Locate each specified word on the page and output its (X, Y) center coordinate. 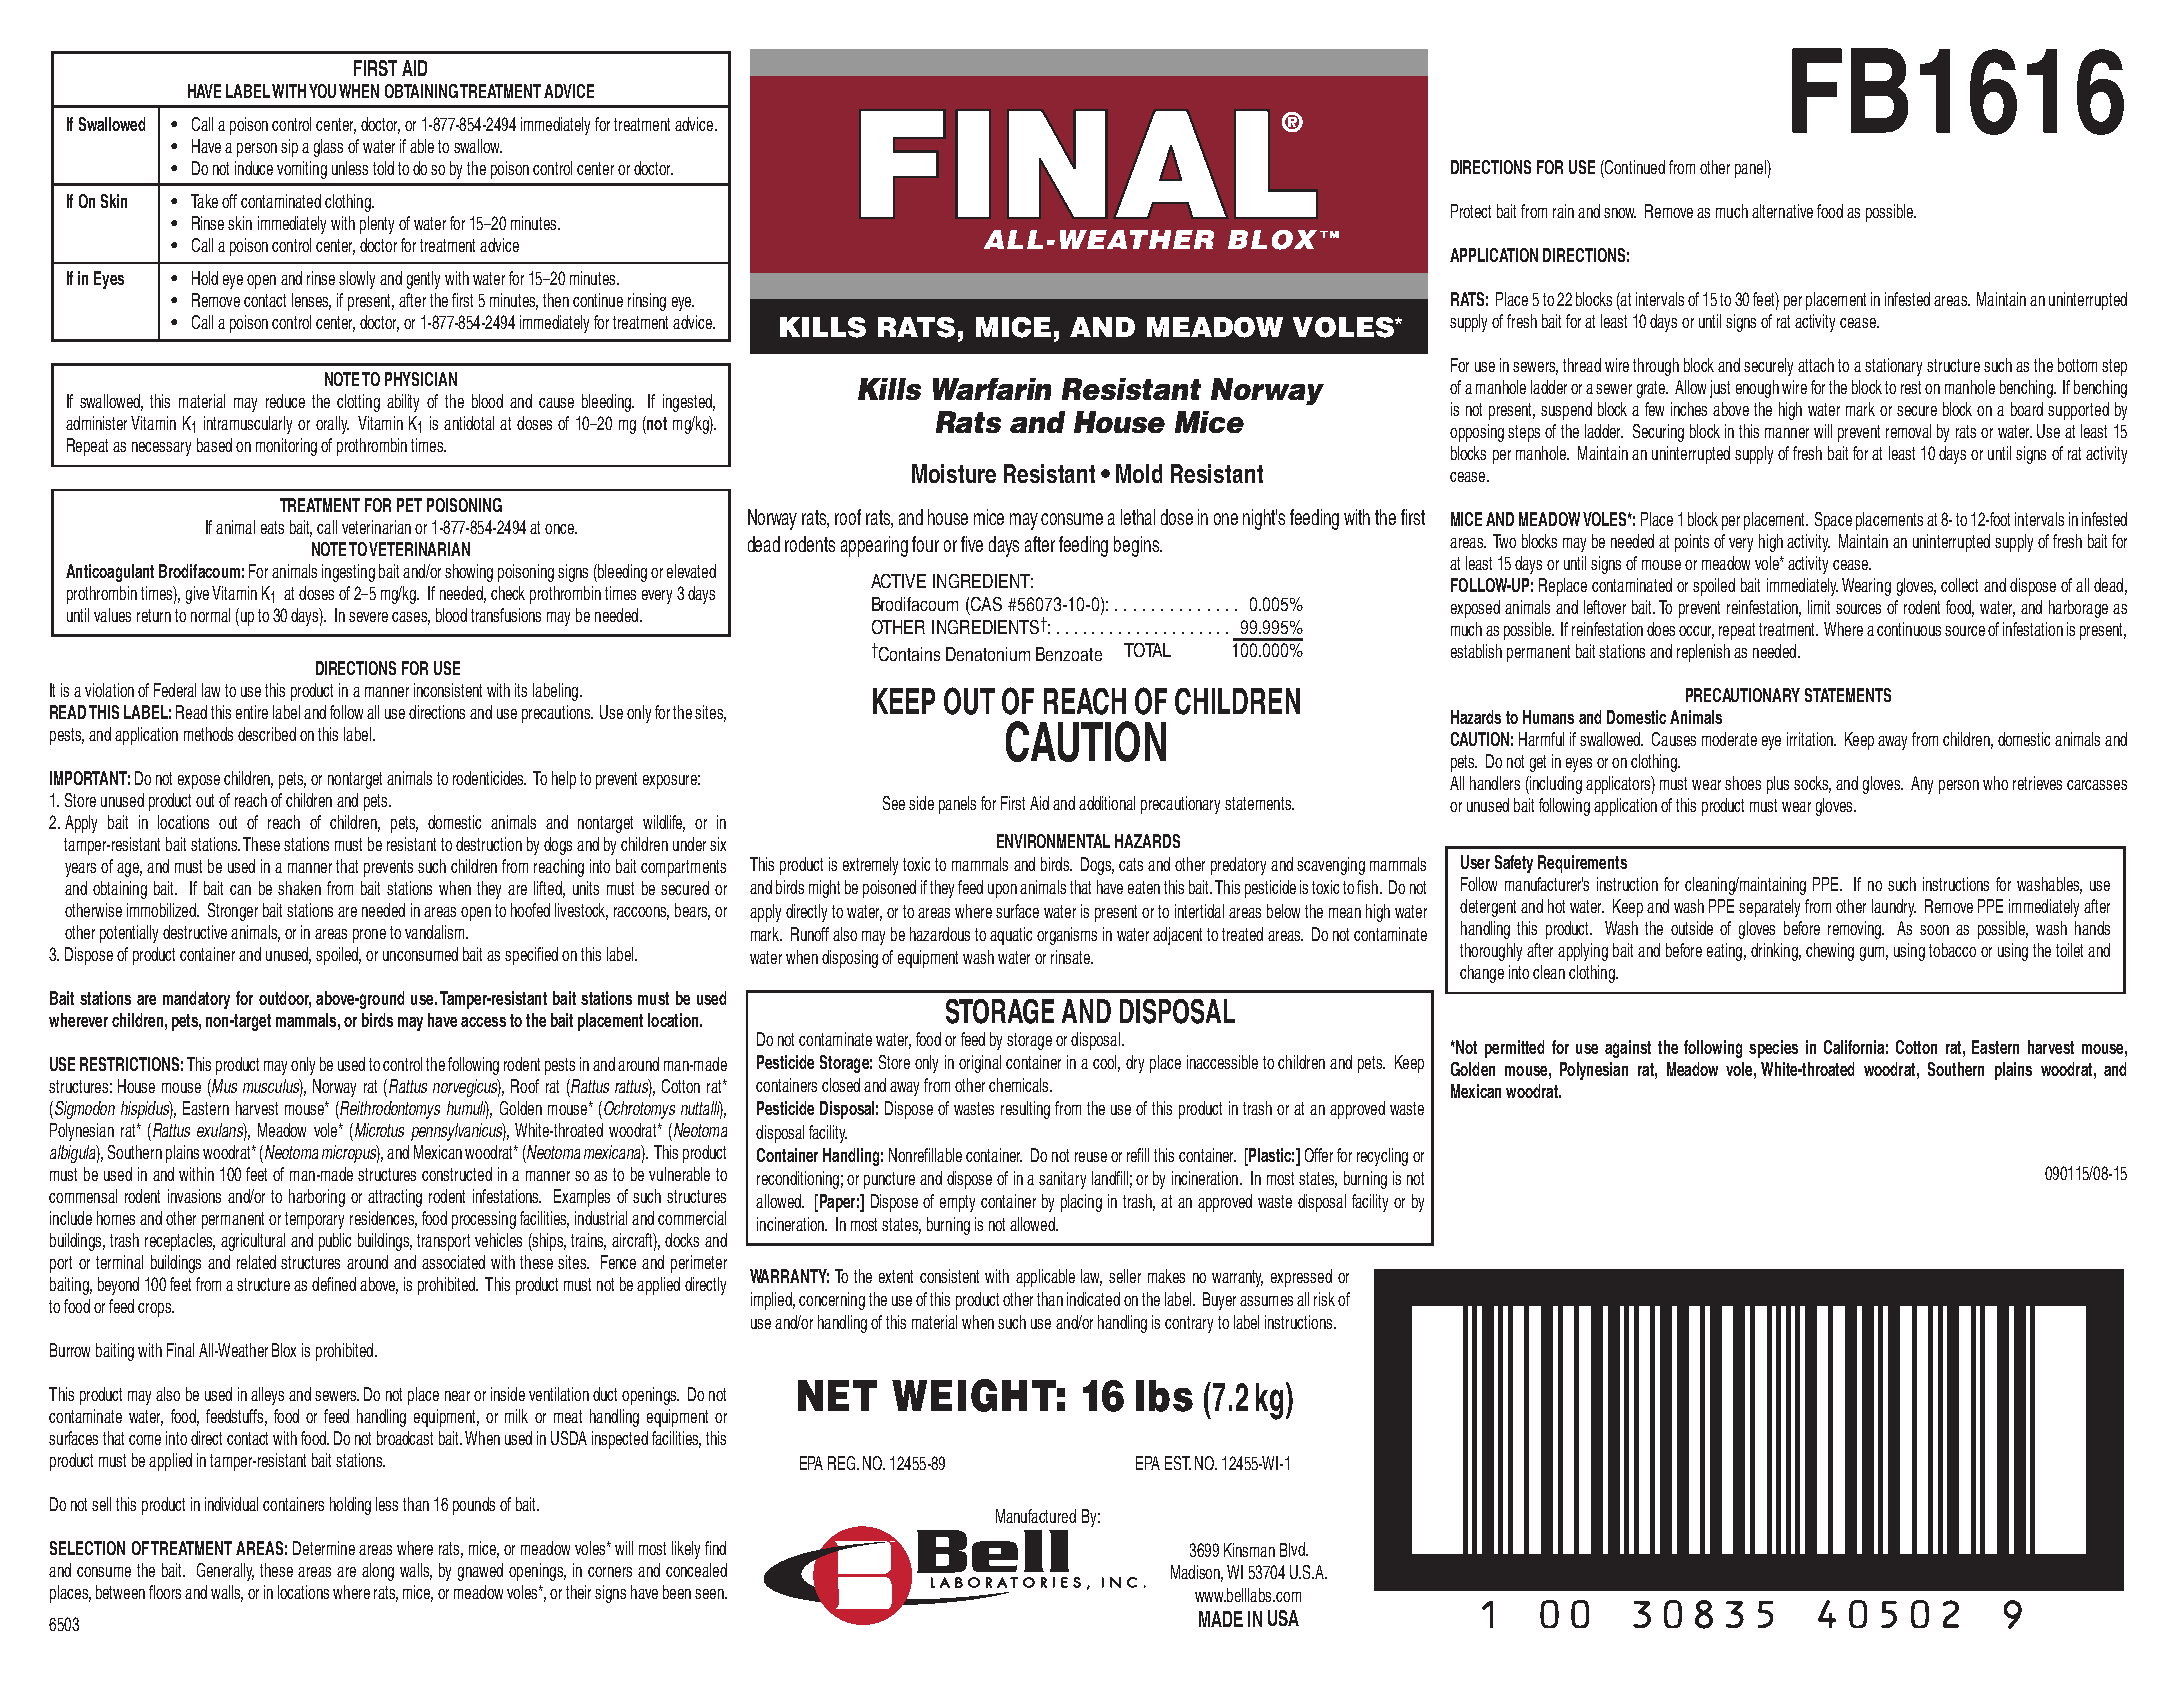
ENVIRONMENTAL (1053, 841)
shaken (299, 888)
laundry (1894, 908)
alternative (1782, 211)
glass (328, 148)
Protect (1471, 211)
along (378, 1572)
